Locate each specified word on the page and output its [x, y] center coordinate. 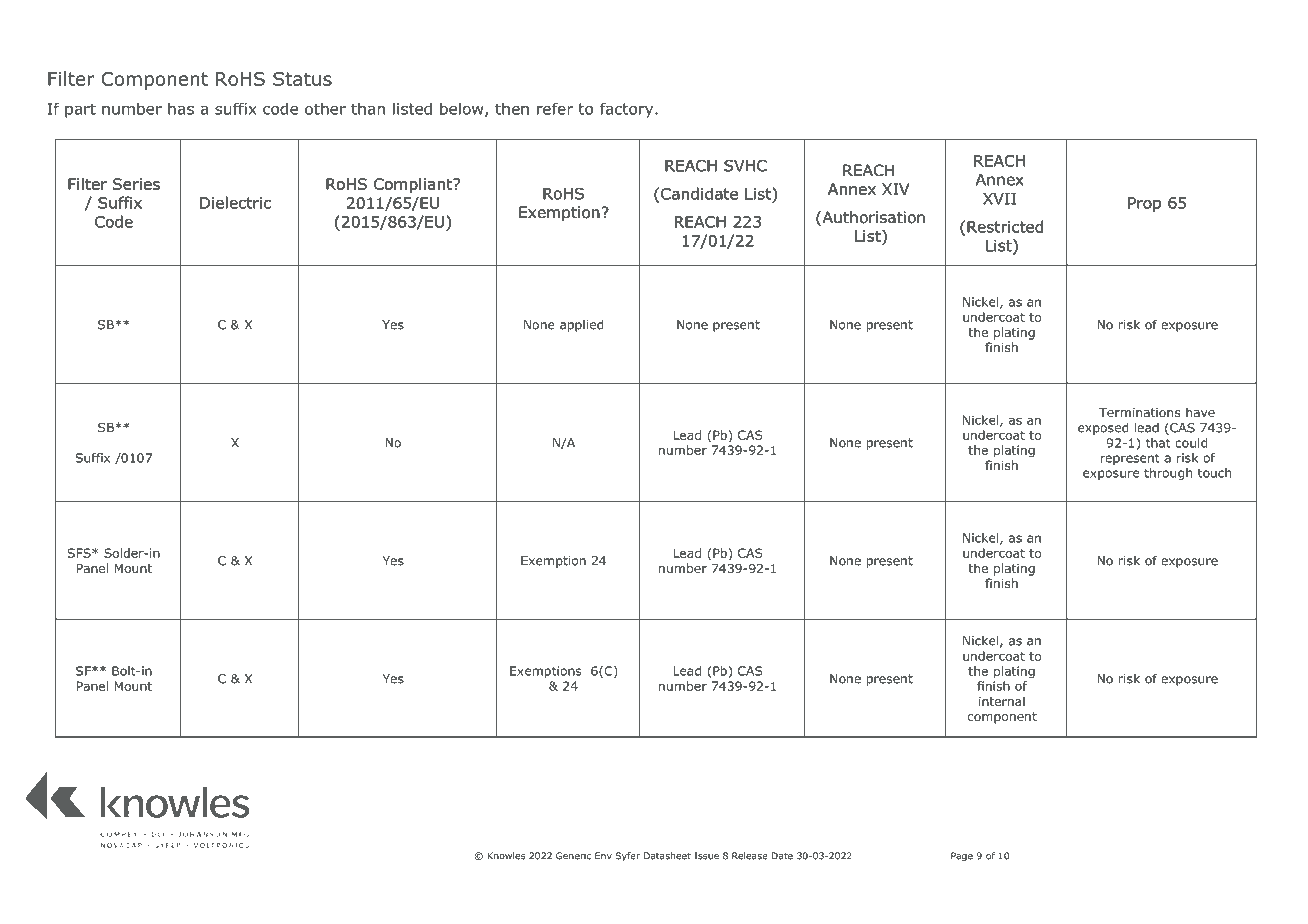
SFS [80, 553]
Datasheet [667, 856]
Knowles [506, 856]
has [181, 109]
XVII [999, 199]
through [1168, 474]
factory [628, 110]
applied [581, 325]
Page [962, 856]
